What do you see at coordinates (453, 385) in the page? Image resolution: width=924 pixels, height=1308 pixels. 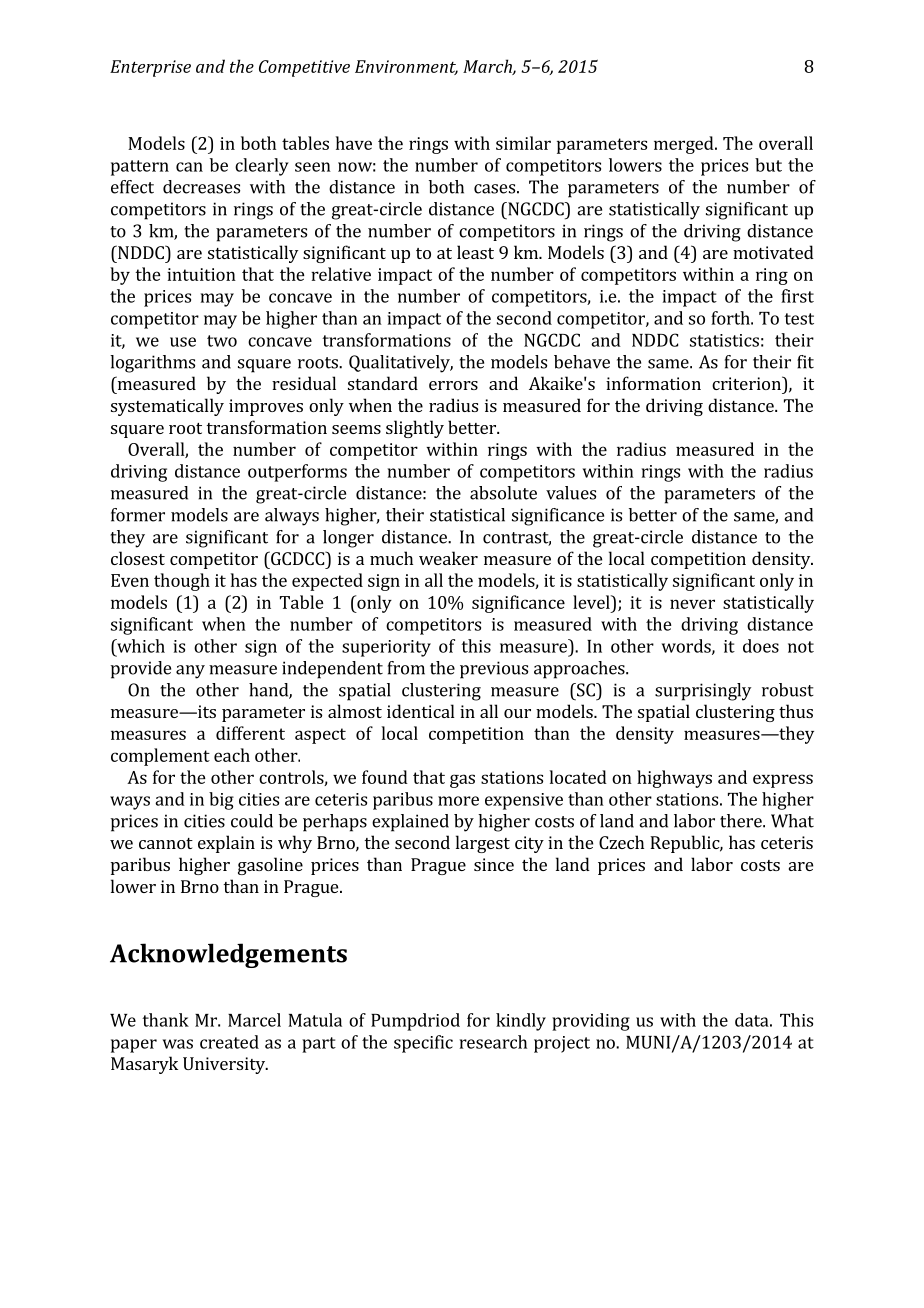 I see `errors` at bounding box center [453, 385].
